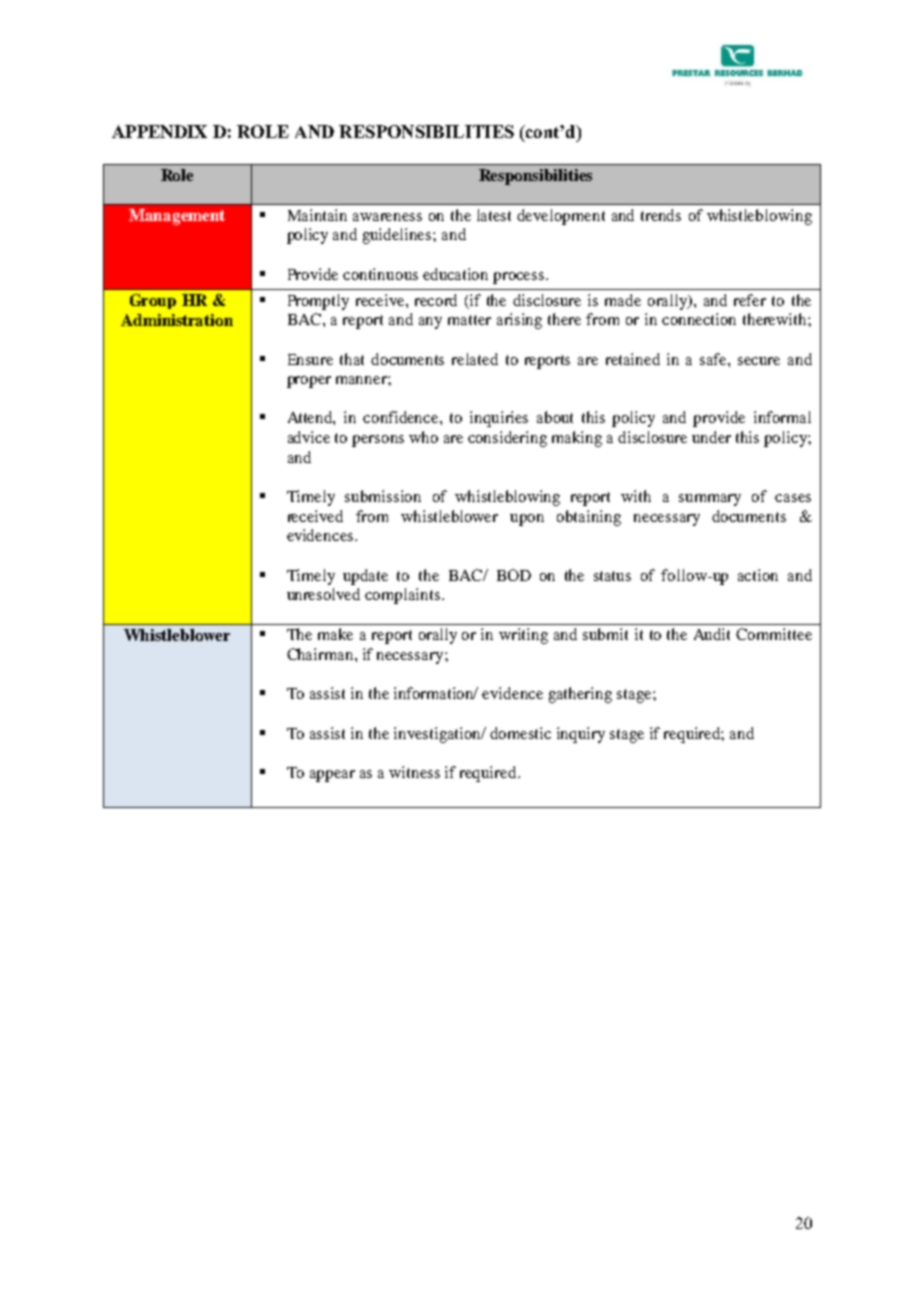 Image resolution: width=924 pixels, height=1308 pixels. I want to click on appear, so click(332, 776).
